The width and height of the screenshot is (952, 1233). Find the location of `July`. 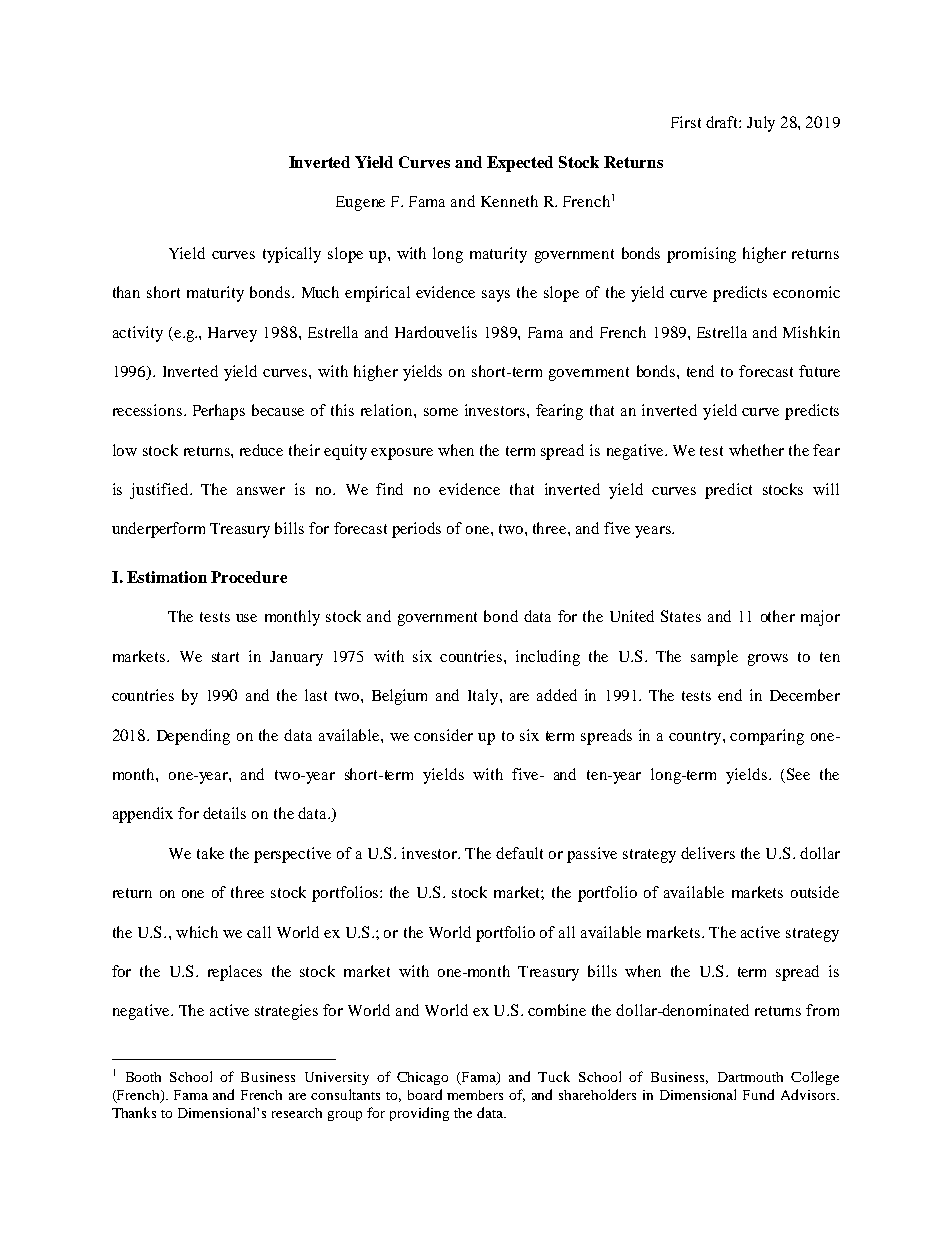

July is located at coordinates (761, 124).
